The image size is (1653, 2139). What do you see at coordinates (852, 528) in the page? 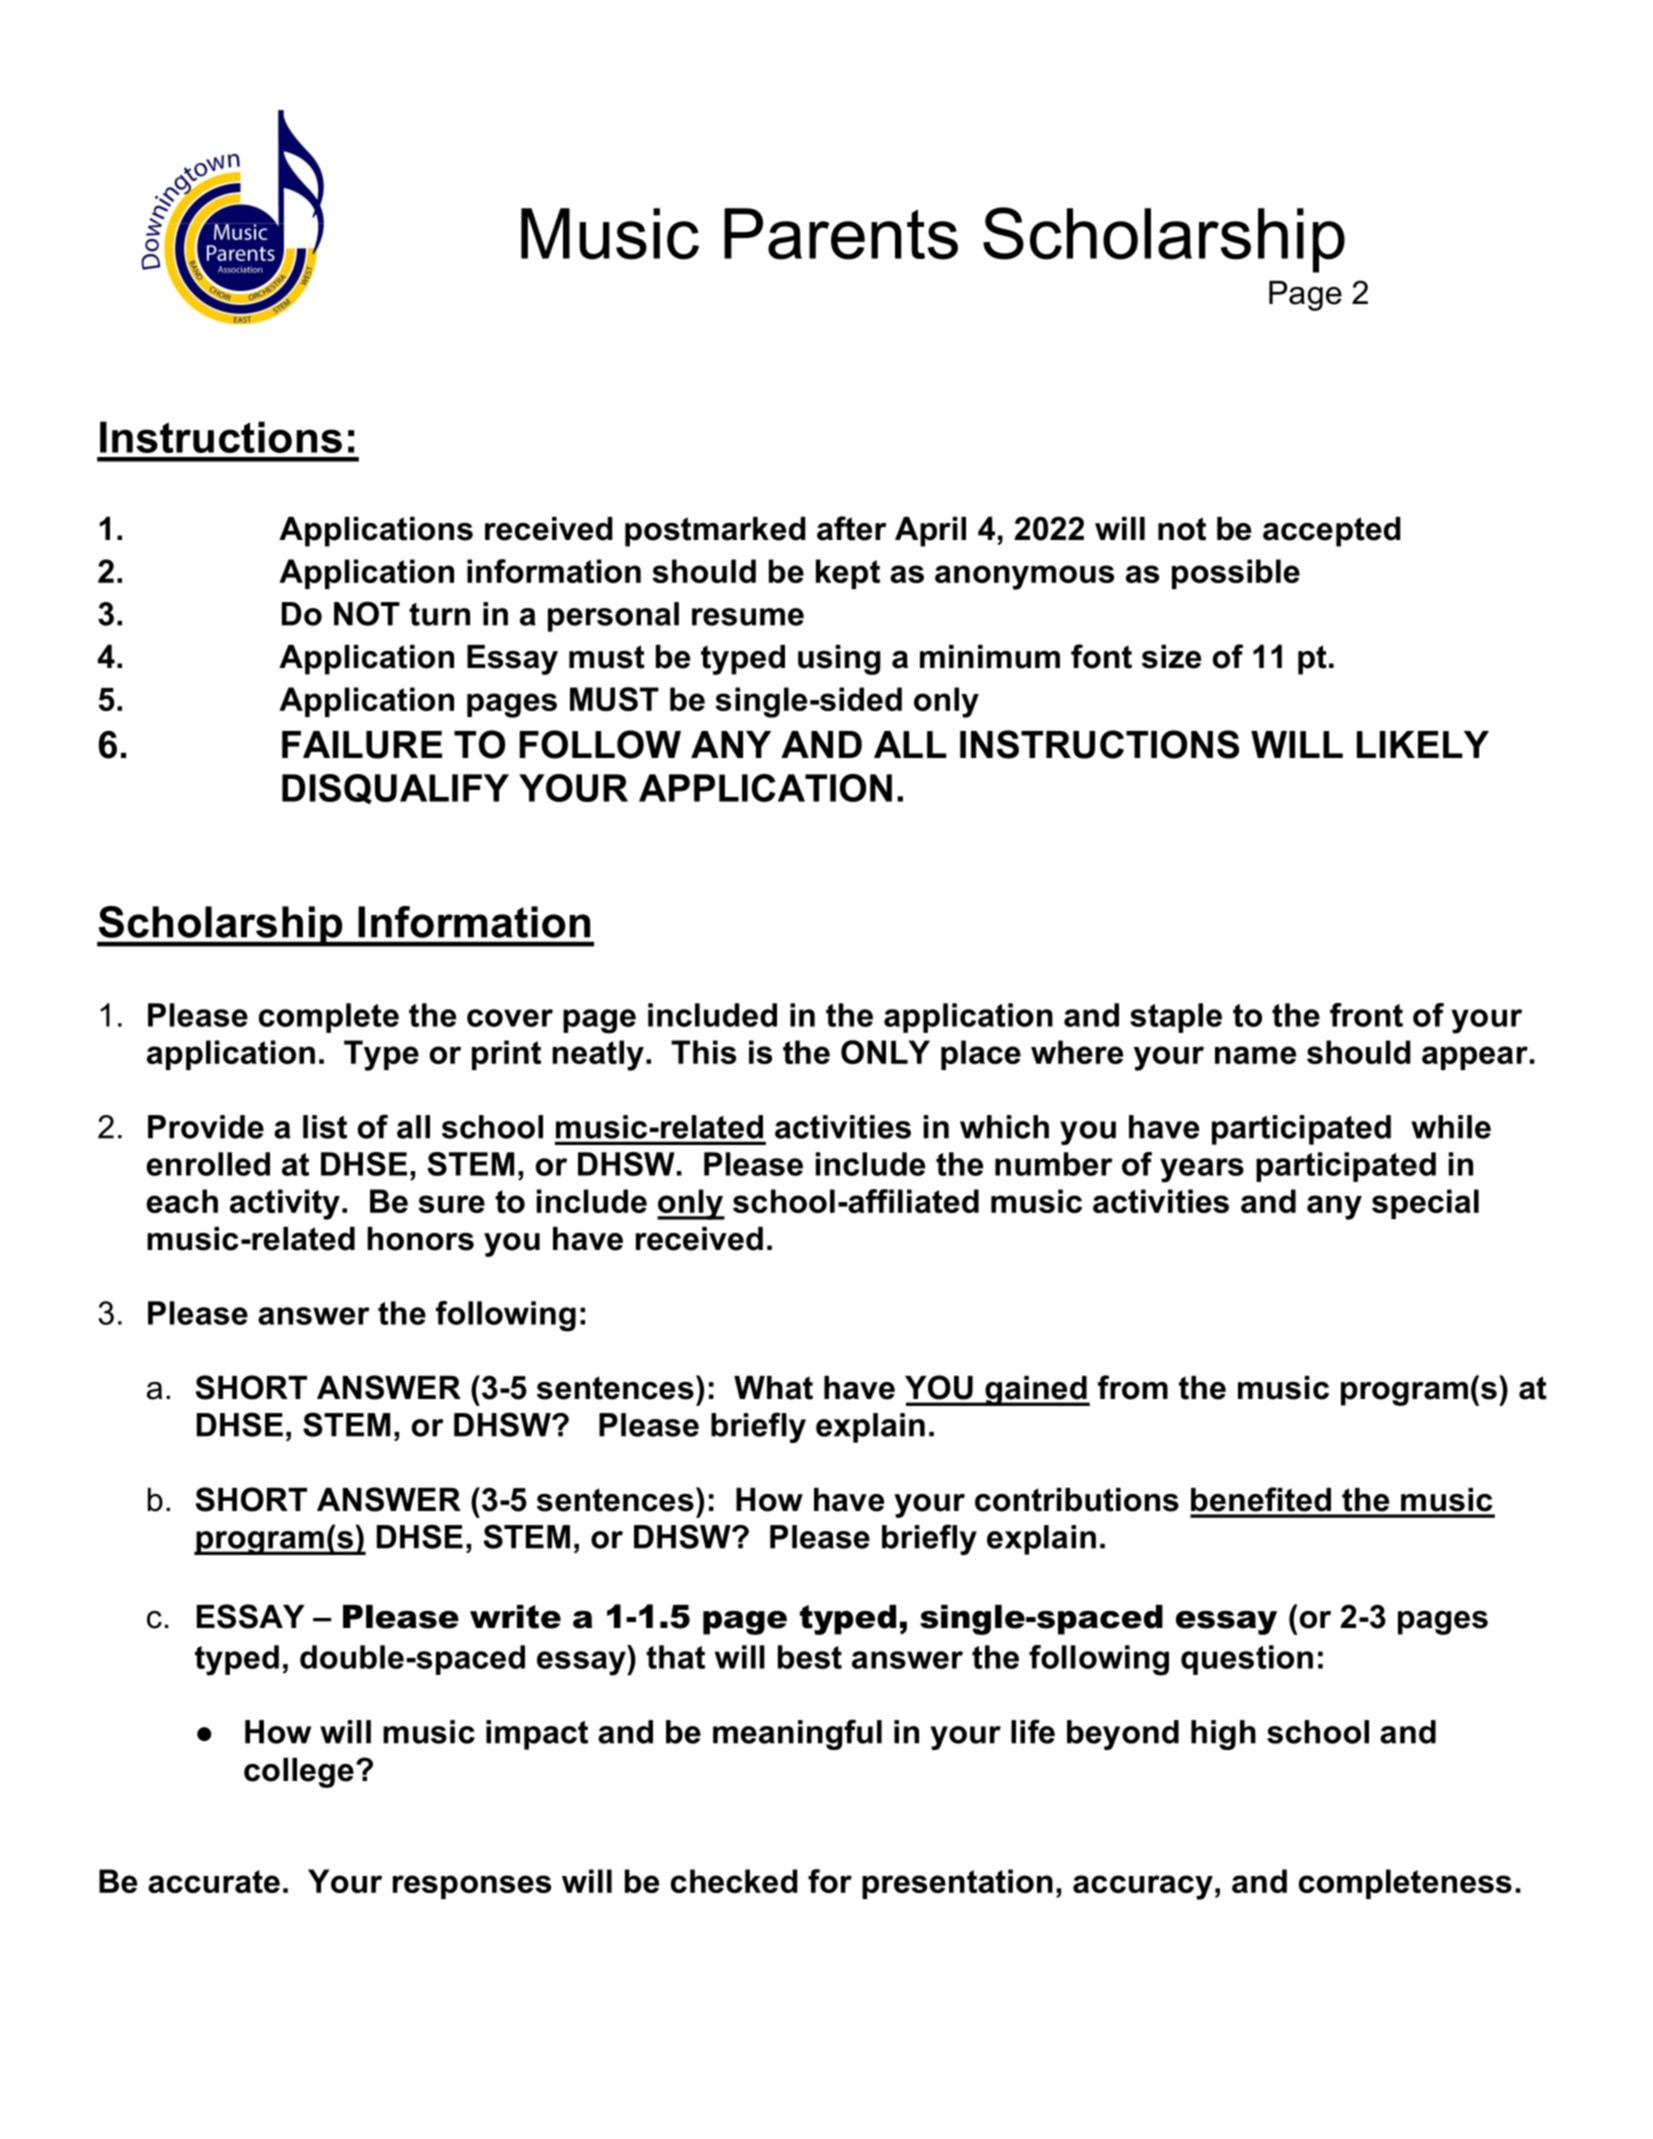
I see `after` at bounding box center [852, 528].
